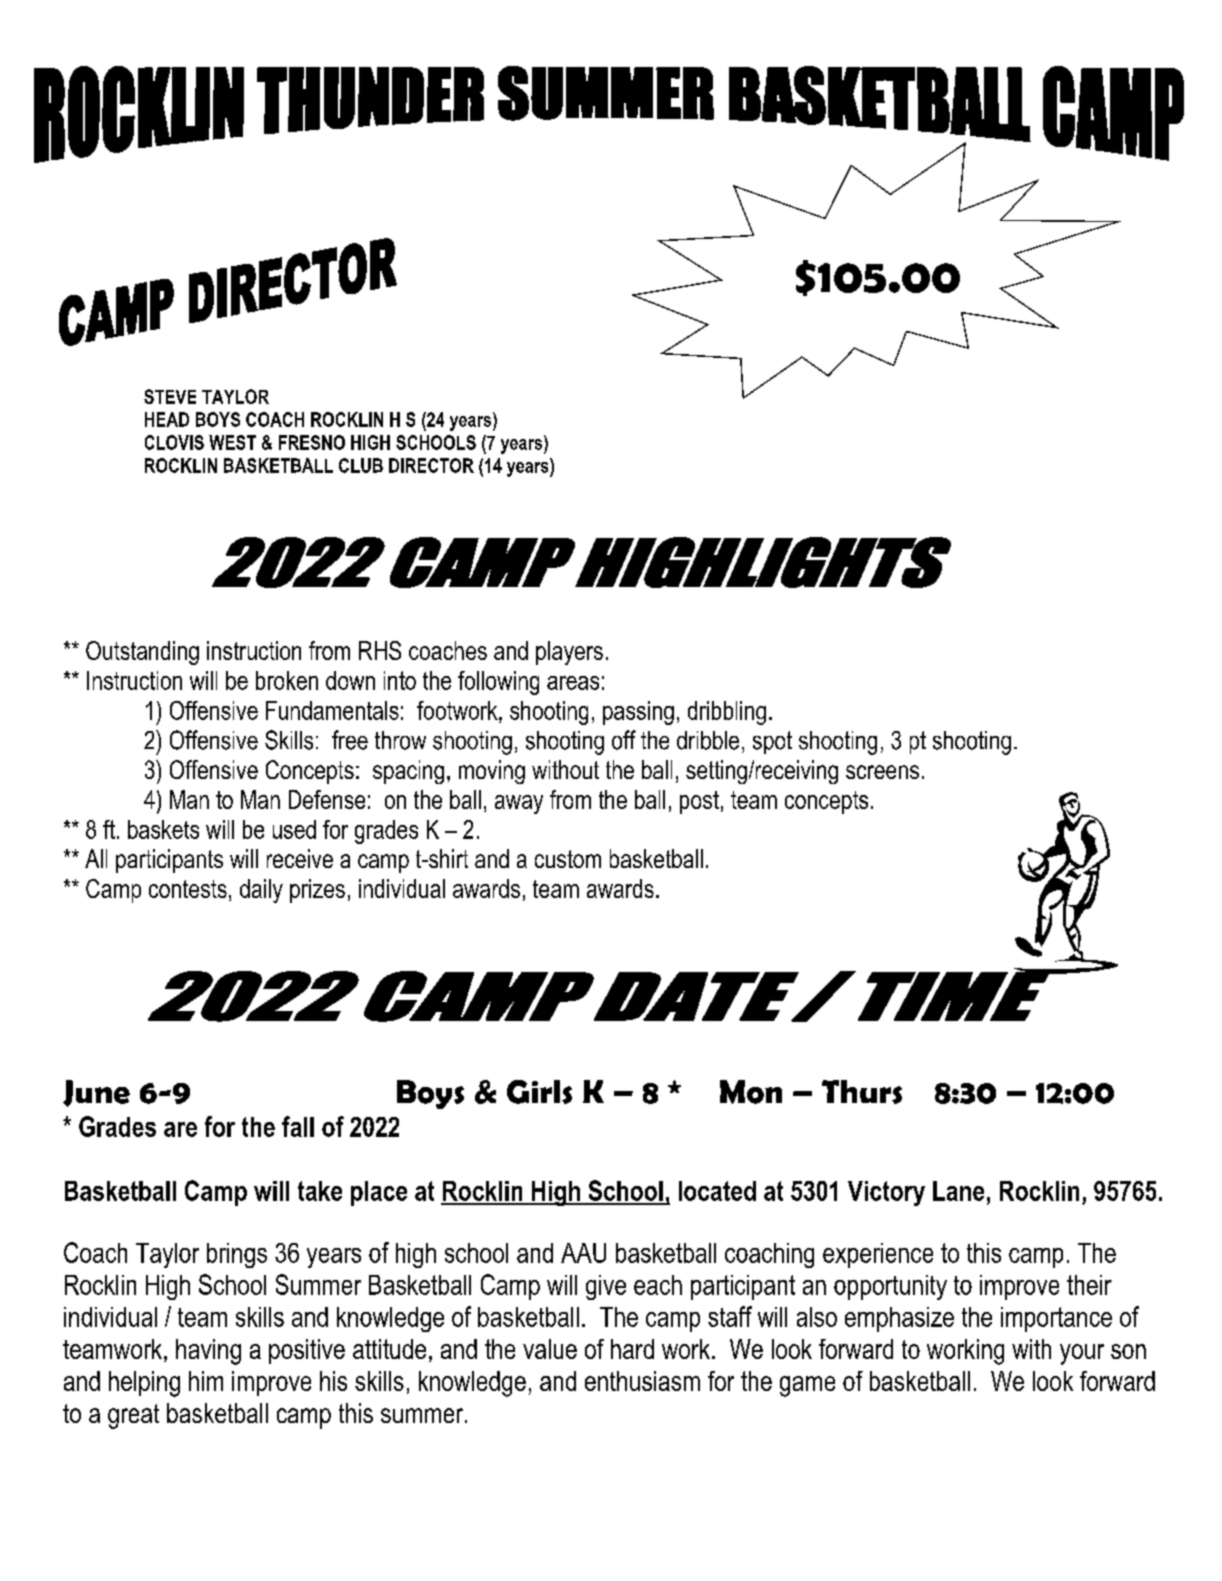 The image size is (1222, 1581). What do you see at coordinates (431, 465) in the screenshot?
I see `DIRECTOR` at bounding box center [431, 465].
